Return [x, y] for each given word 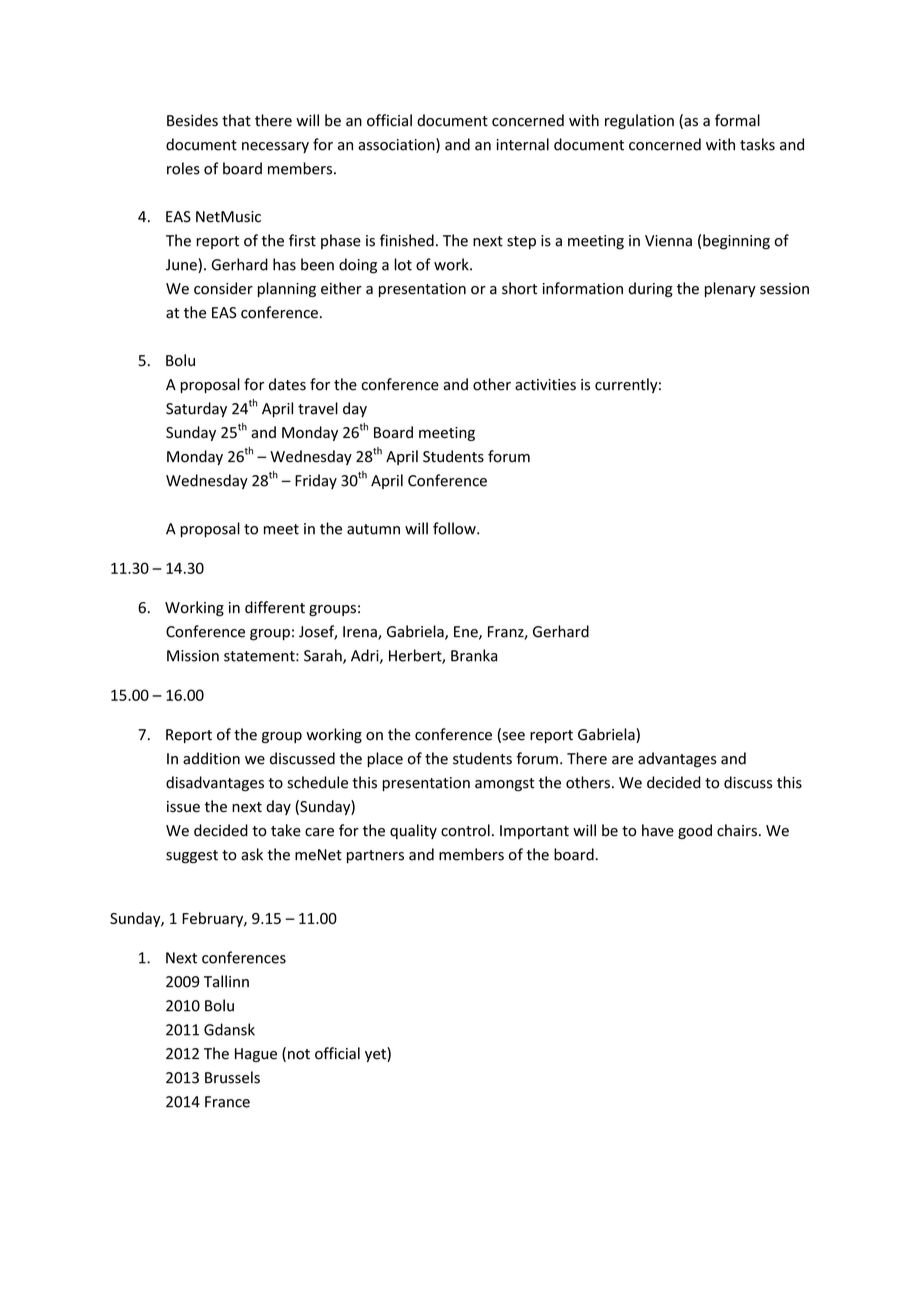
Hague [256, 1055]
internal [522, 144]
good [695, 831]
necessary [275, 147]
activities [545, 385]
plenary [730, 289]
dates [287, 384]
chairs [737, 830]
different [275, 607]
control [465, 830]
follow [455, 528]
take [286, 830]
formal [737, 120]
